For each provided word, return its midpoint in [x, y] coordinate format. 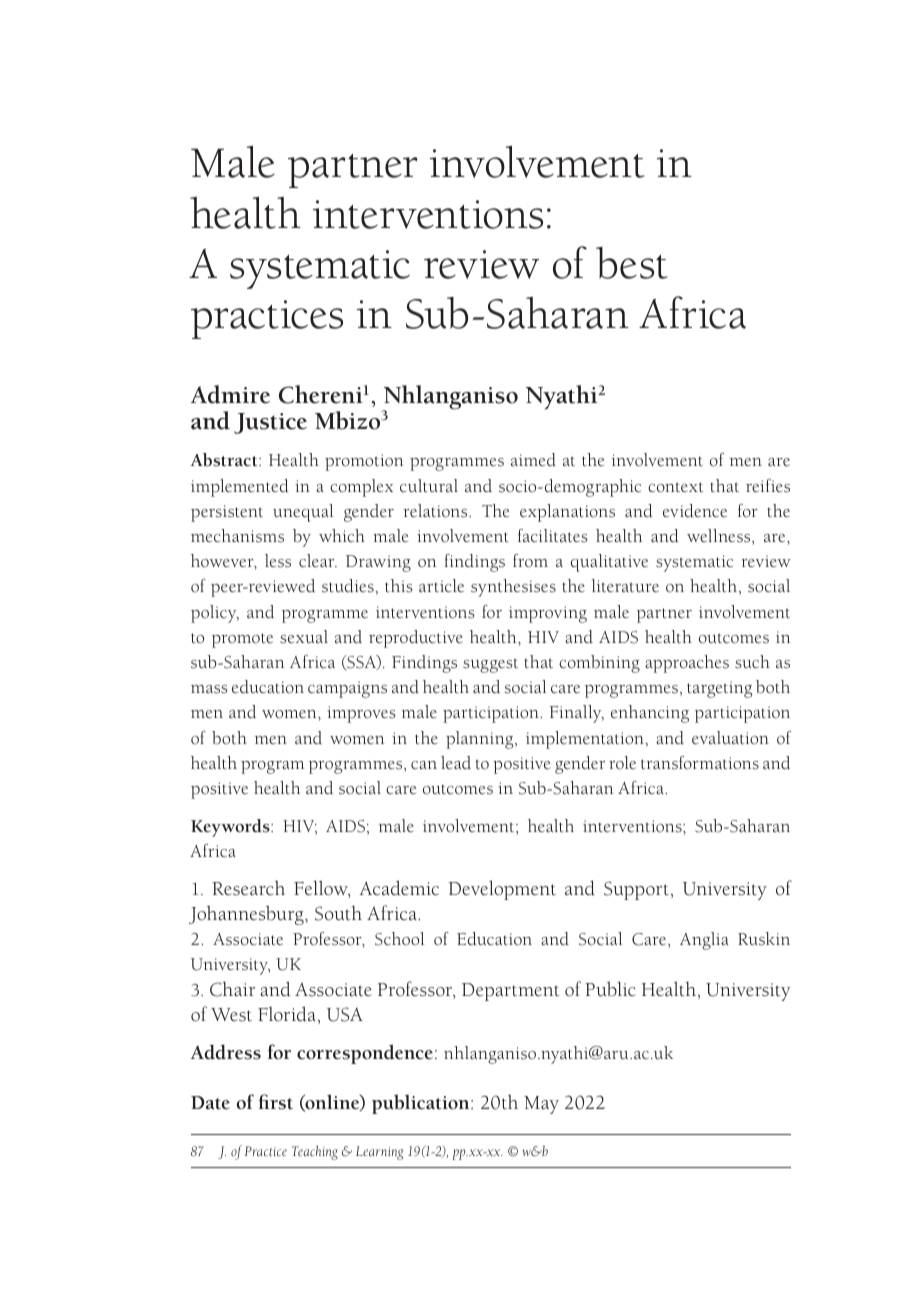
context [675, 487]
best [632, 263]
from [530, 561]
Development [502, 890]
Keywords [231, 828]
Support [636, 890]
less [278, 561]
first [276, 1102]
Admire [230, 394]
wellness [720, 537]
